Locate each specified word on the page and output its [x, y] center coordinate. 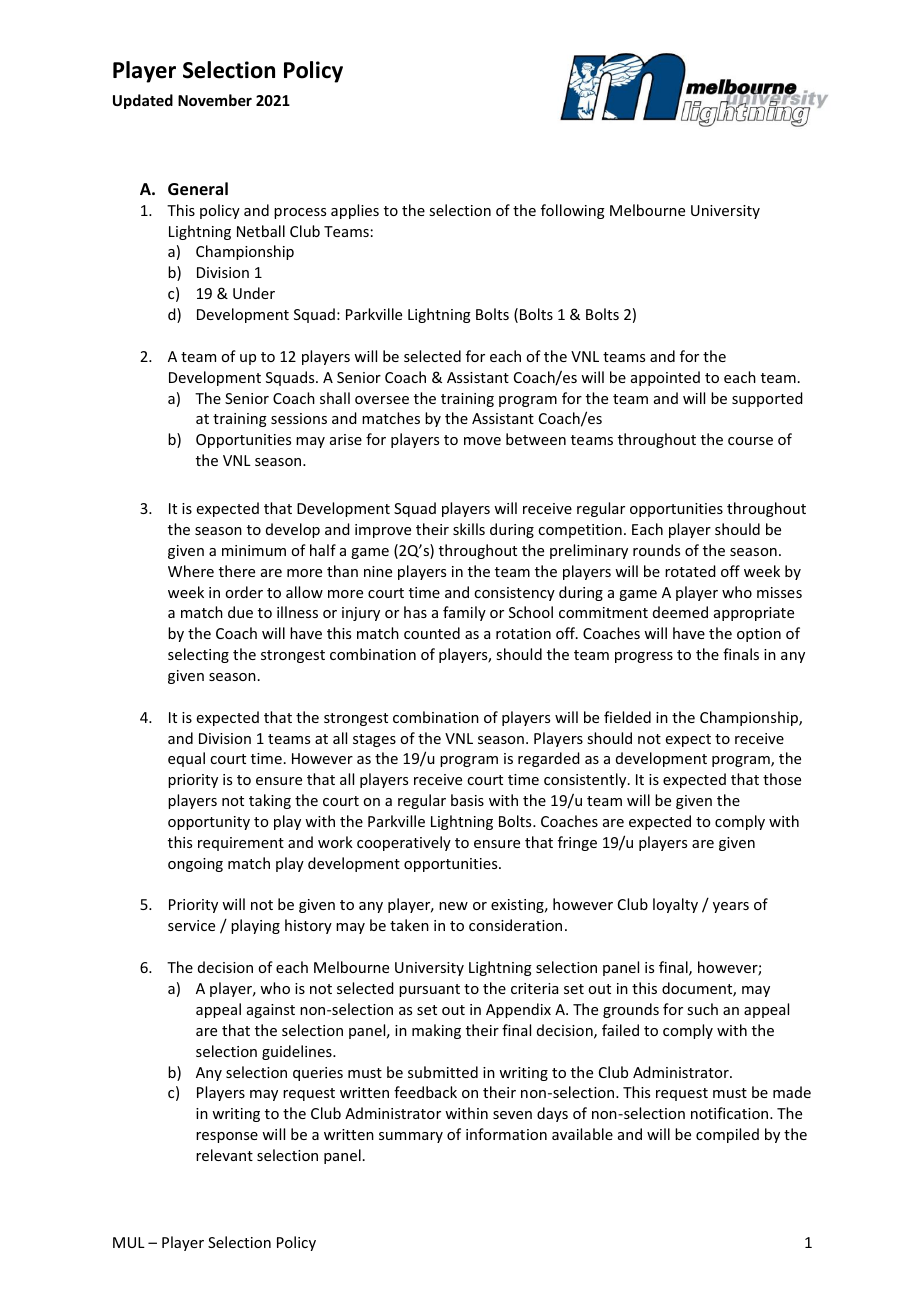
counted [432, 633]
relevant [224, 1155]
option [759, 635]
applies [355, 211]
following [573, 211]
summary [411, 1137]
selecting [198, 655]
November [215, 100]
